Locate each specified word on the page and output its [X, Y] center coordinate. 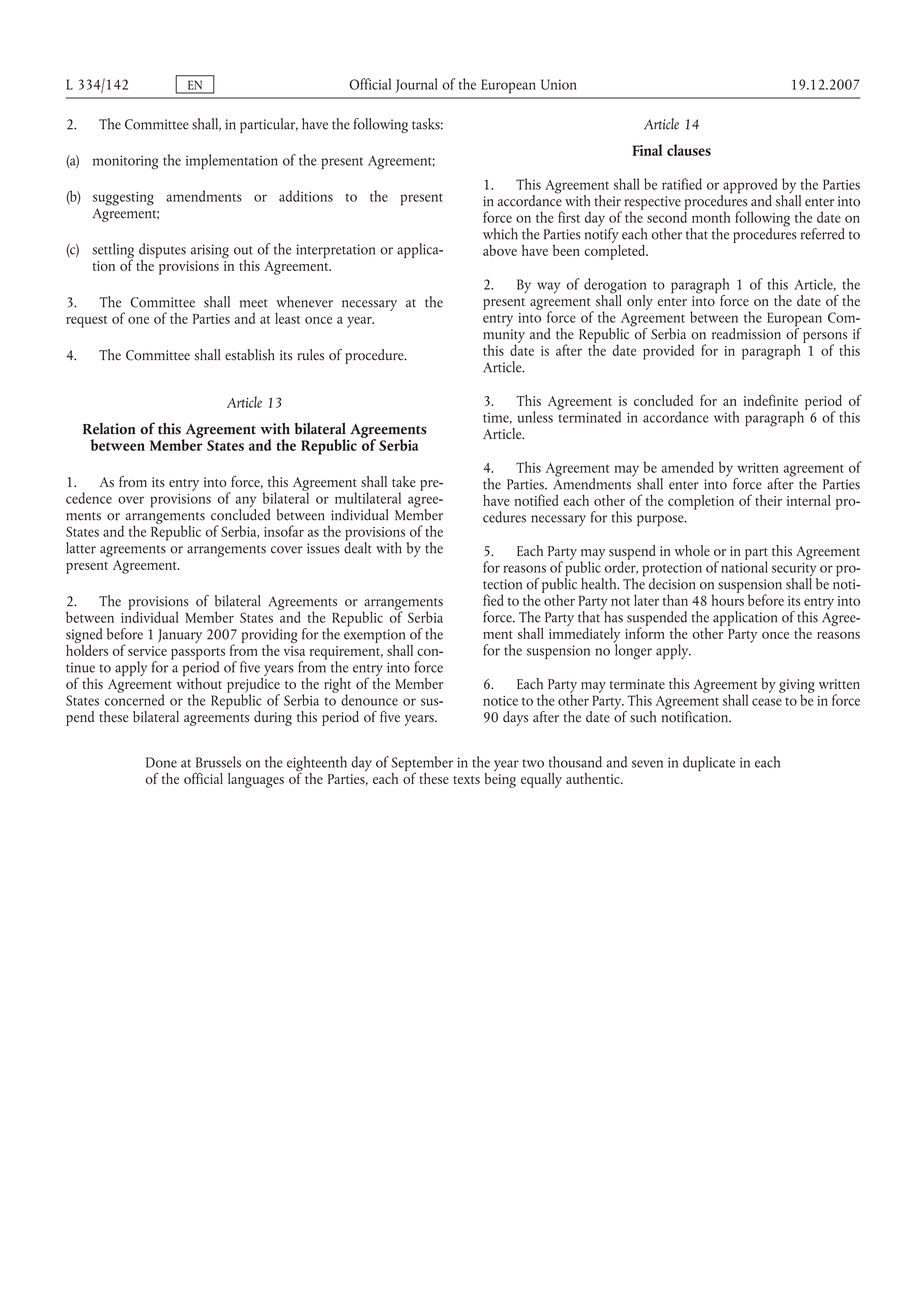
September [422, 765]
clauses [689, 150]
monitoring [125, 162]
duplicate [709, 763]
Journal [416, 85]
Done [161, 762]
